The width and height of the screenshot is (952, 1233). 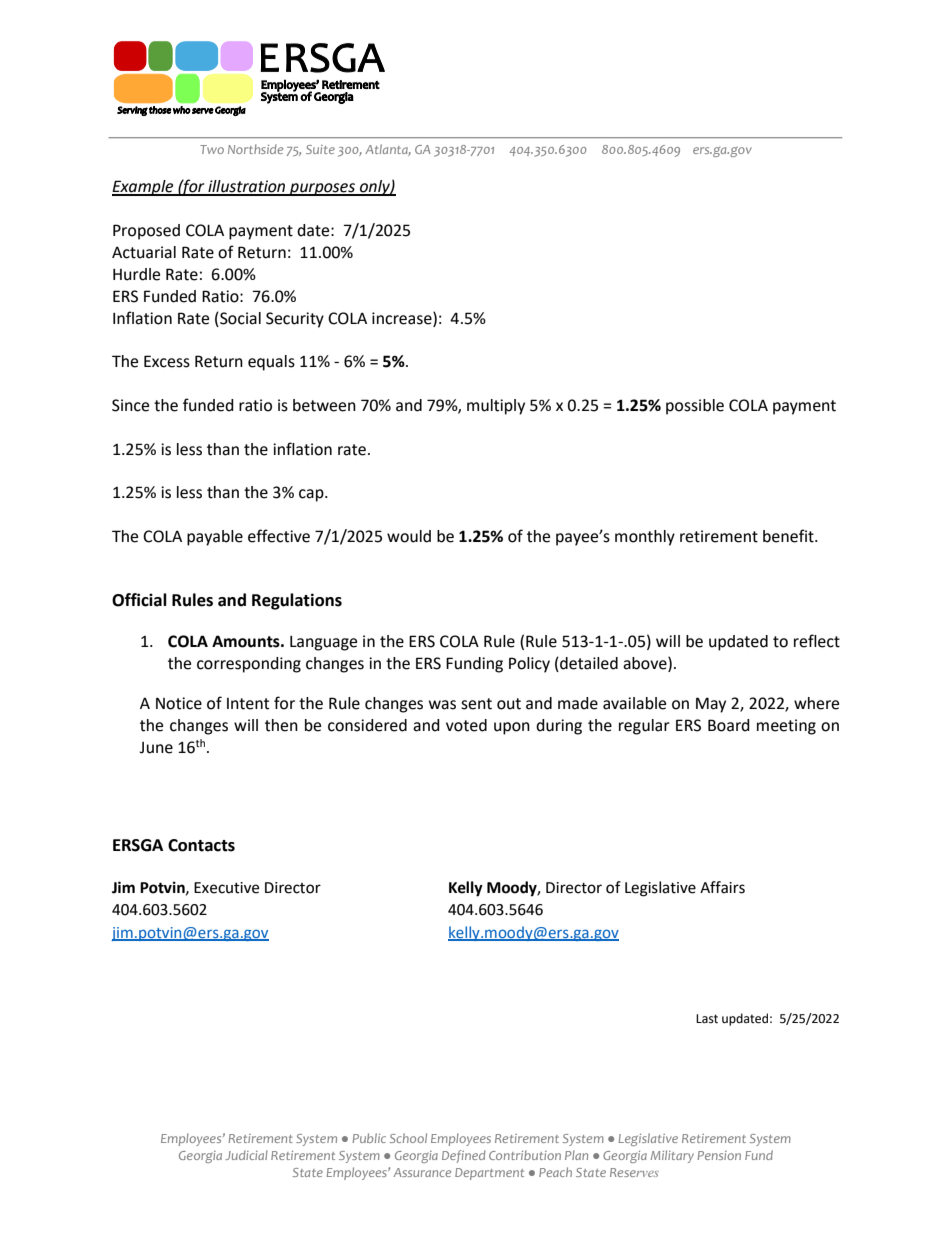 What do you see at coordinates (464, 1156) in the screenshot?
I see `Defined` at bounding box center [464, 1156].
